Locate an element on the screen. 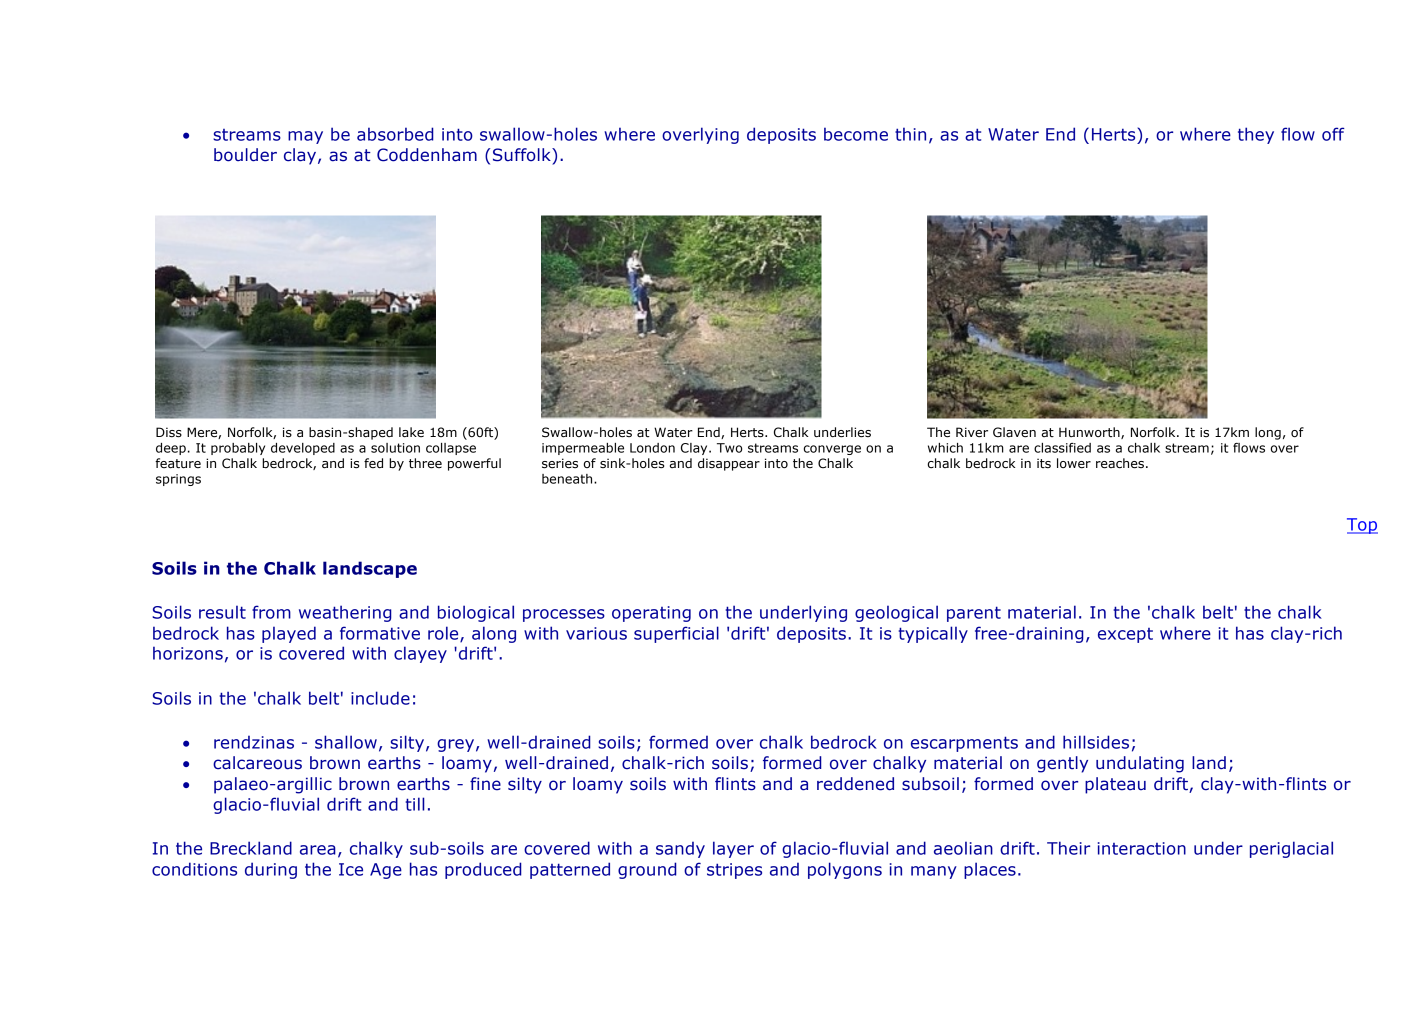 Image resolution: width=1428 pixels, height=1010 pixels. layer is located at coordinates (733, 849).
